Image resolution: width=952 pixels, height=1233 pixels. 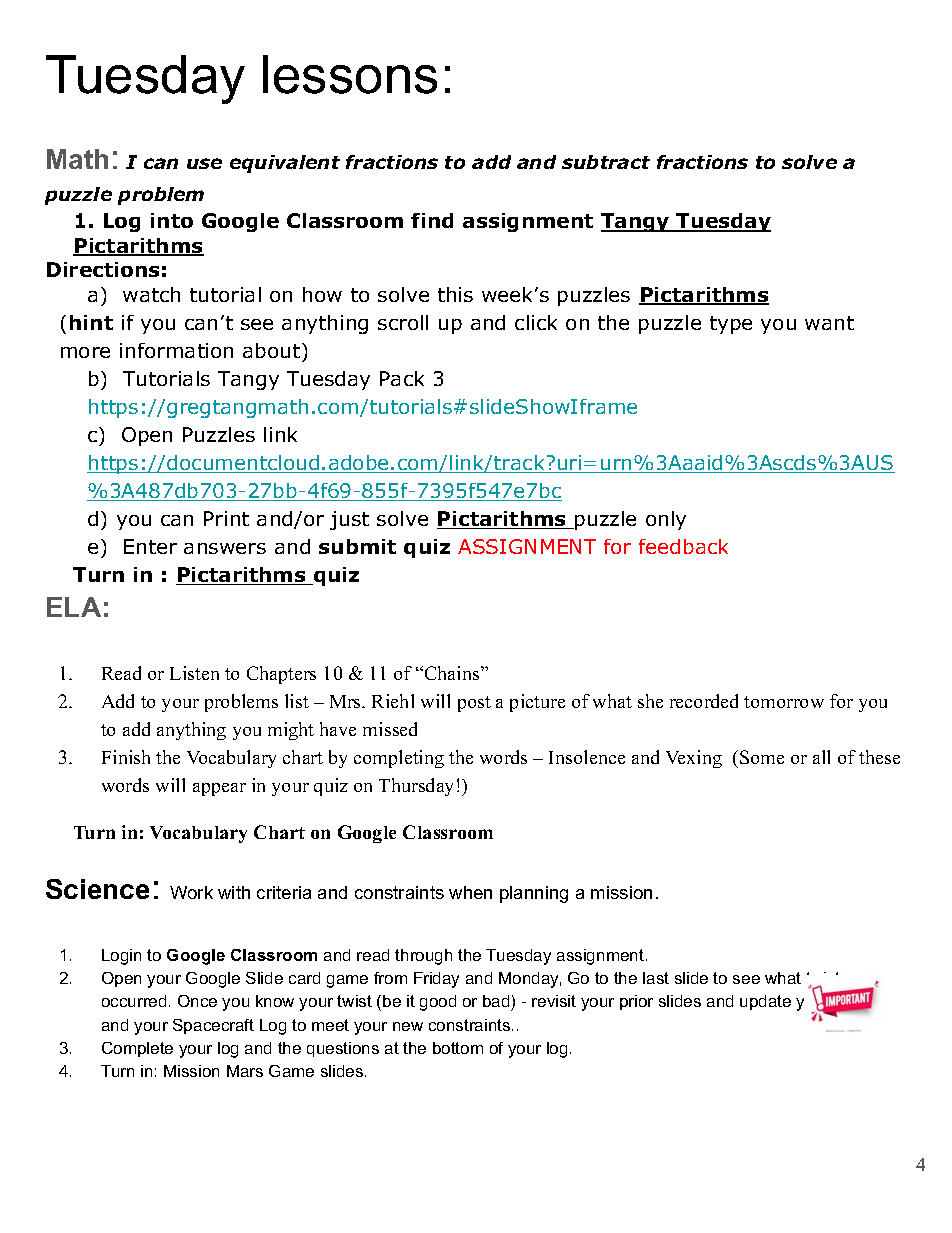 What do you see at coordinates (458, 1048) in the screenshot?
I see `bottom` at bounding box center [458, 1048].
